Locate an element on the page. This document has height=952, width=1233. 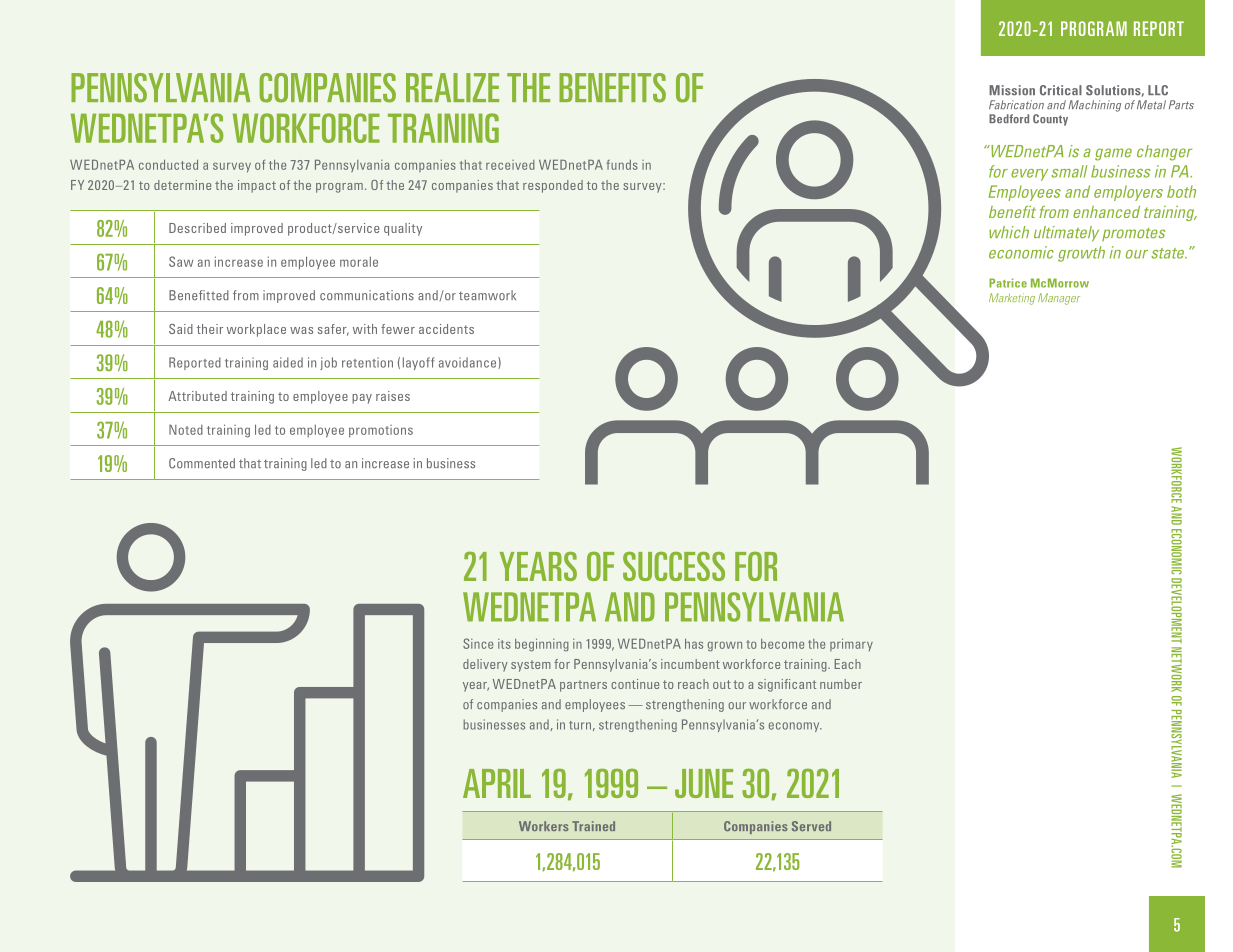
funds is located at coordinates (622, 165).
